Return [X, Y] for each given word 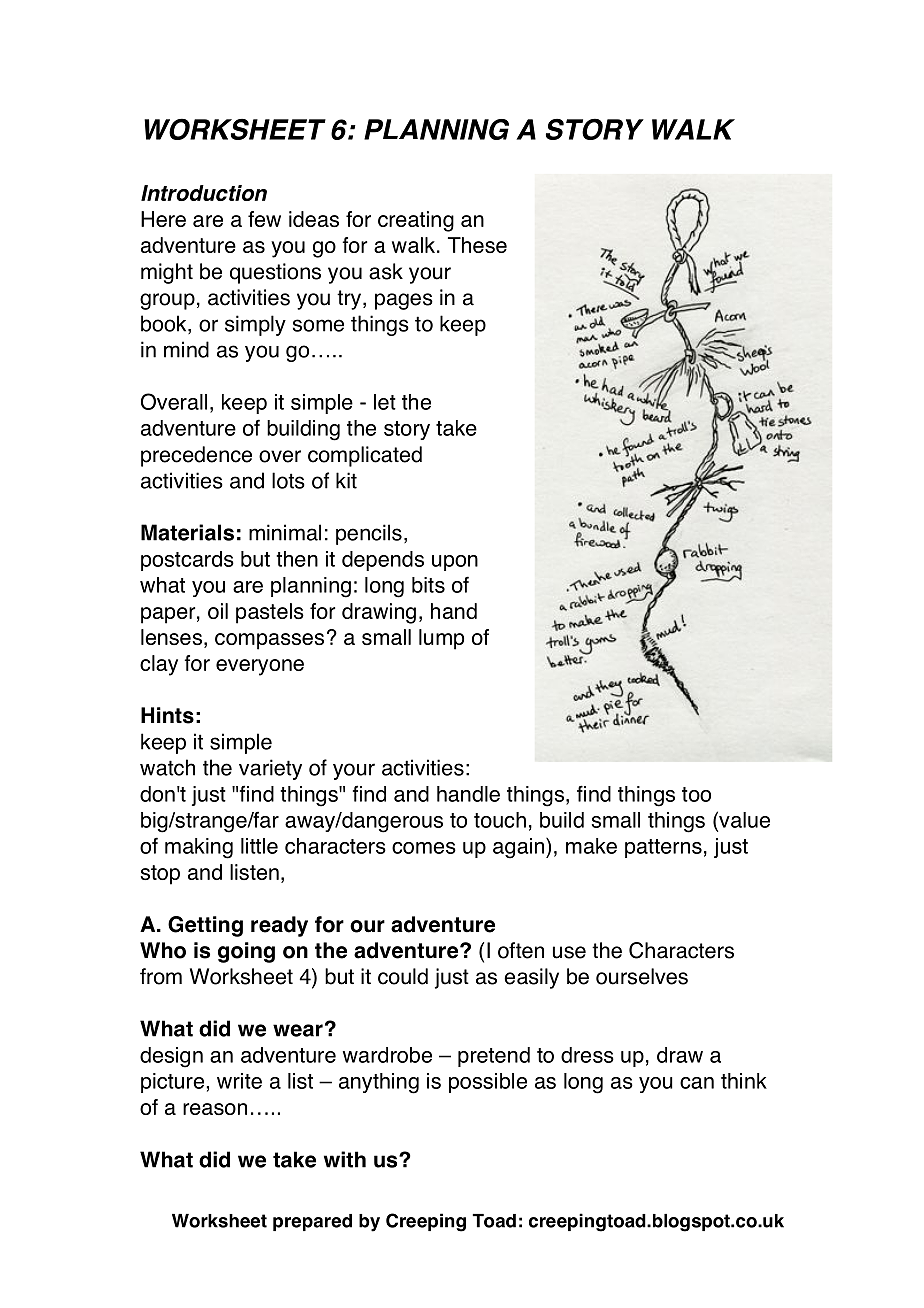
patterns [663, 848]
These [477, 245]
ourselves [642, 976]
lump [441, 639]
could [403, 976]
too [696, 794]
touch [500, 820]
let [385, 402]
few [264, 219]
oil [218, 611]
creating [416, 221]
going [246, 952]
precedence [196, 456]
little [259, 846]
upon [455, 563]
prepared [312, 1222]
